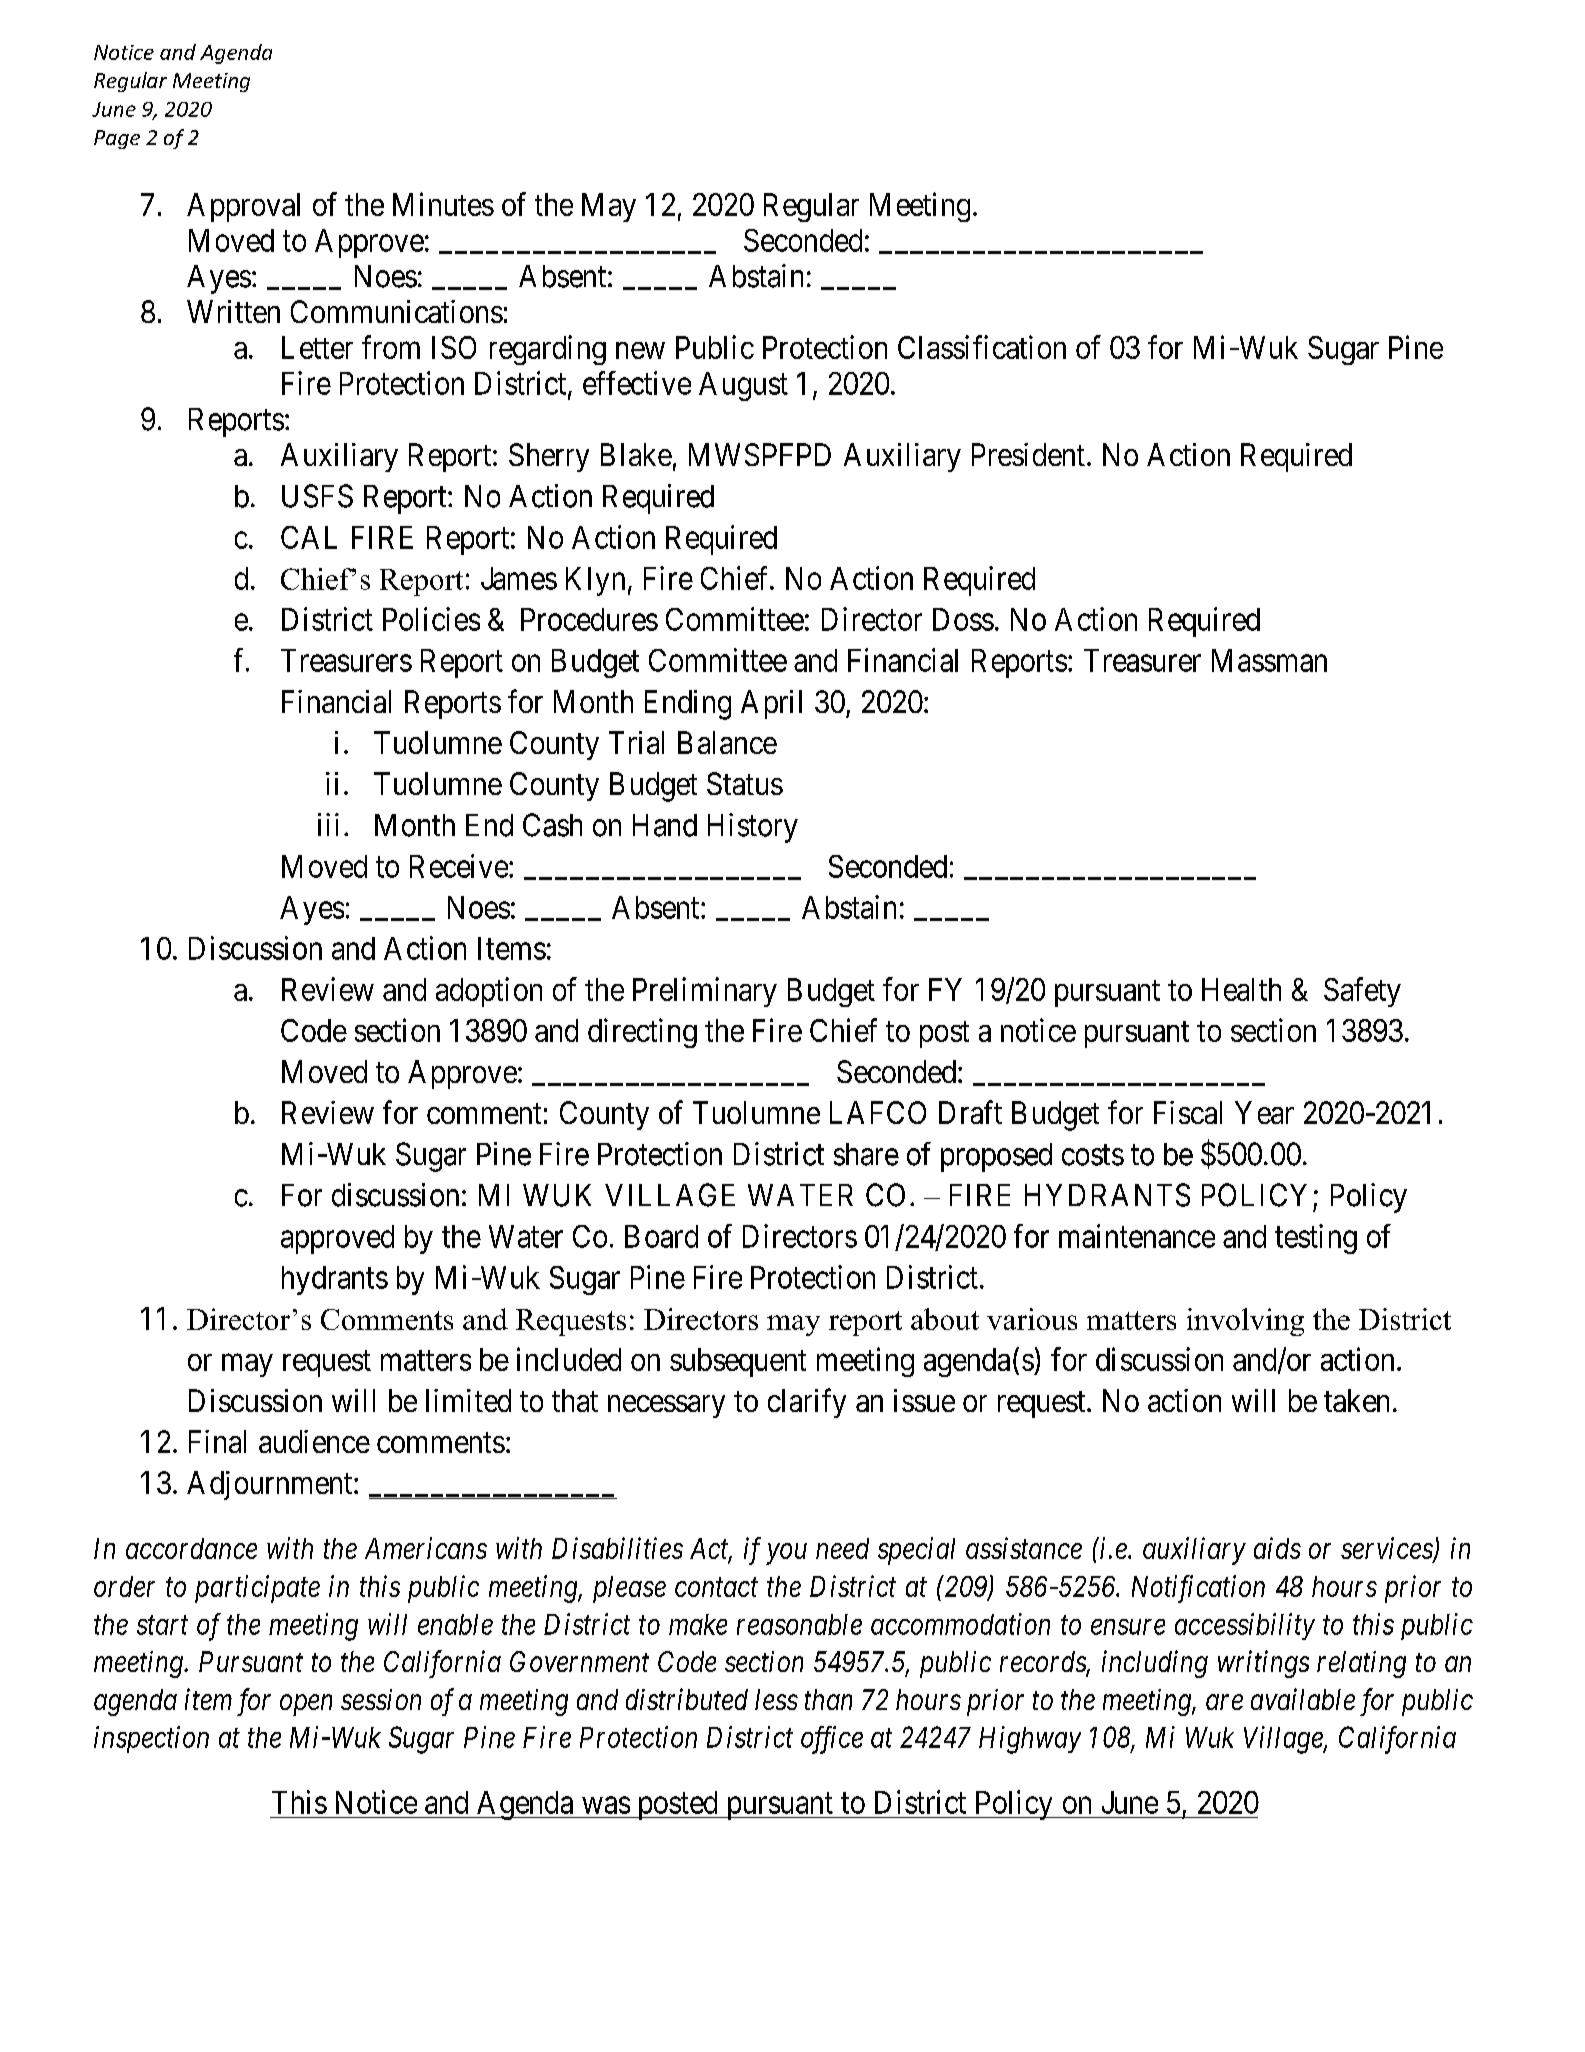 The width and height of the screenshot is (1585, 2052). I want to click on Classification, so click(982, 347).
